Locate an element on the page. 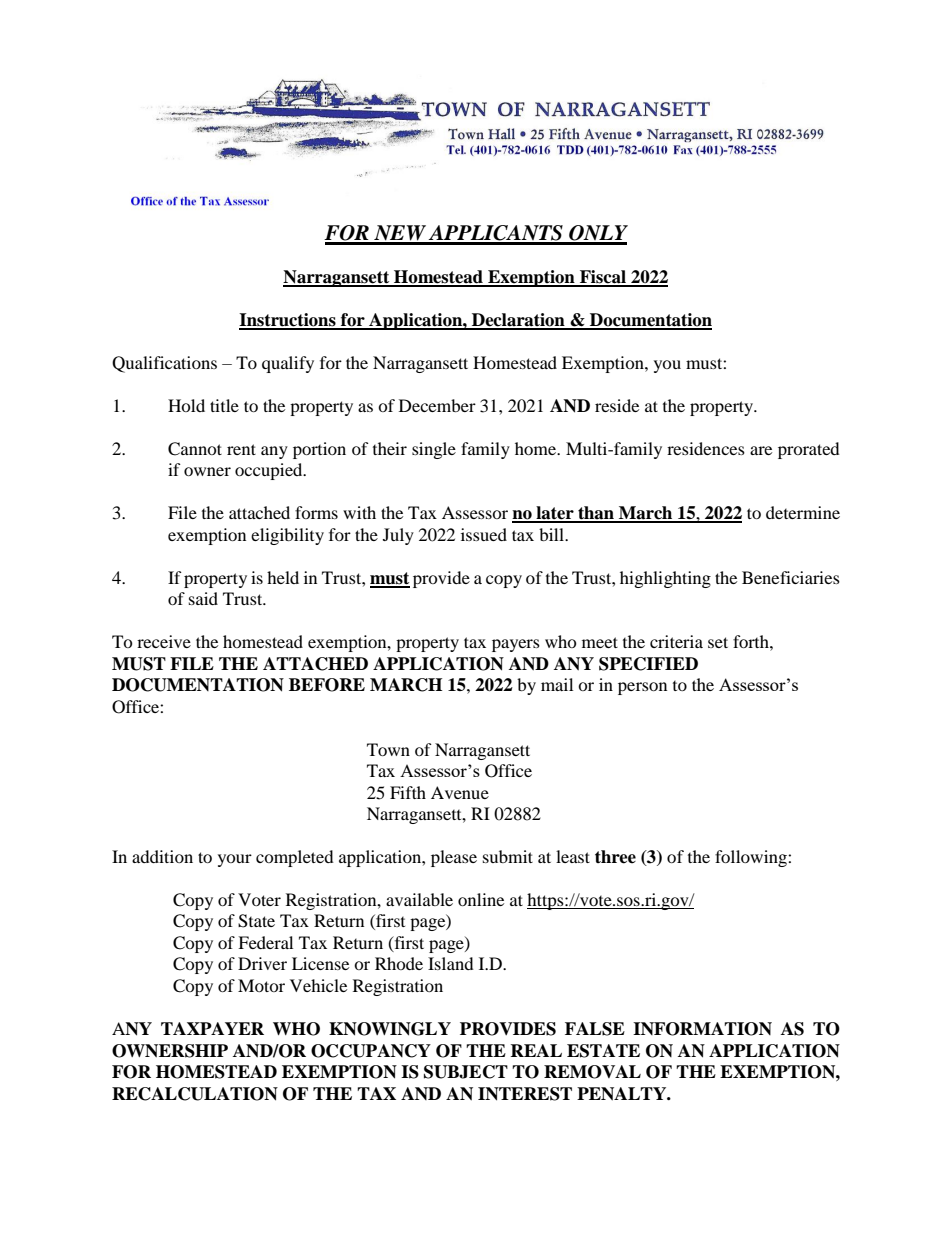  issued is located at coordinates (484, 534).
